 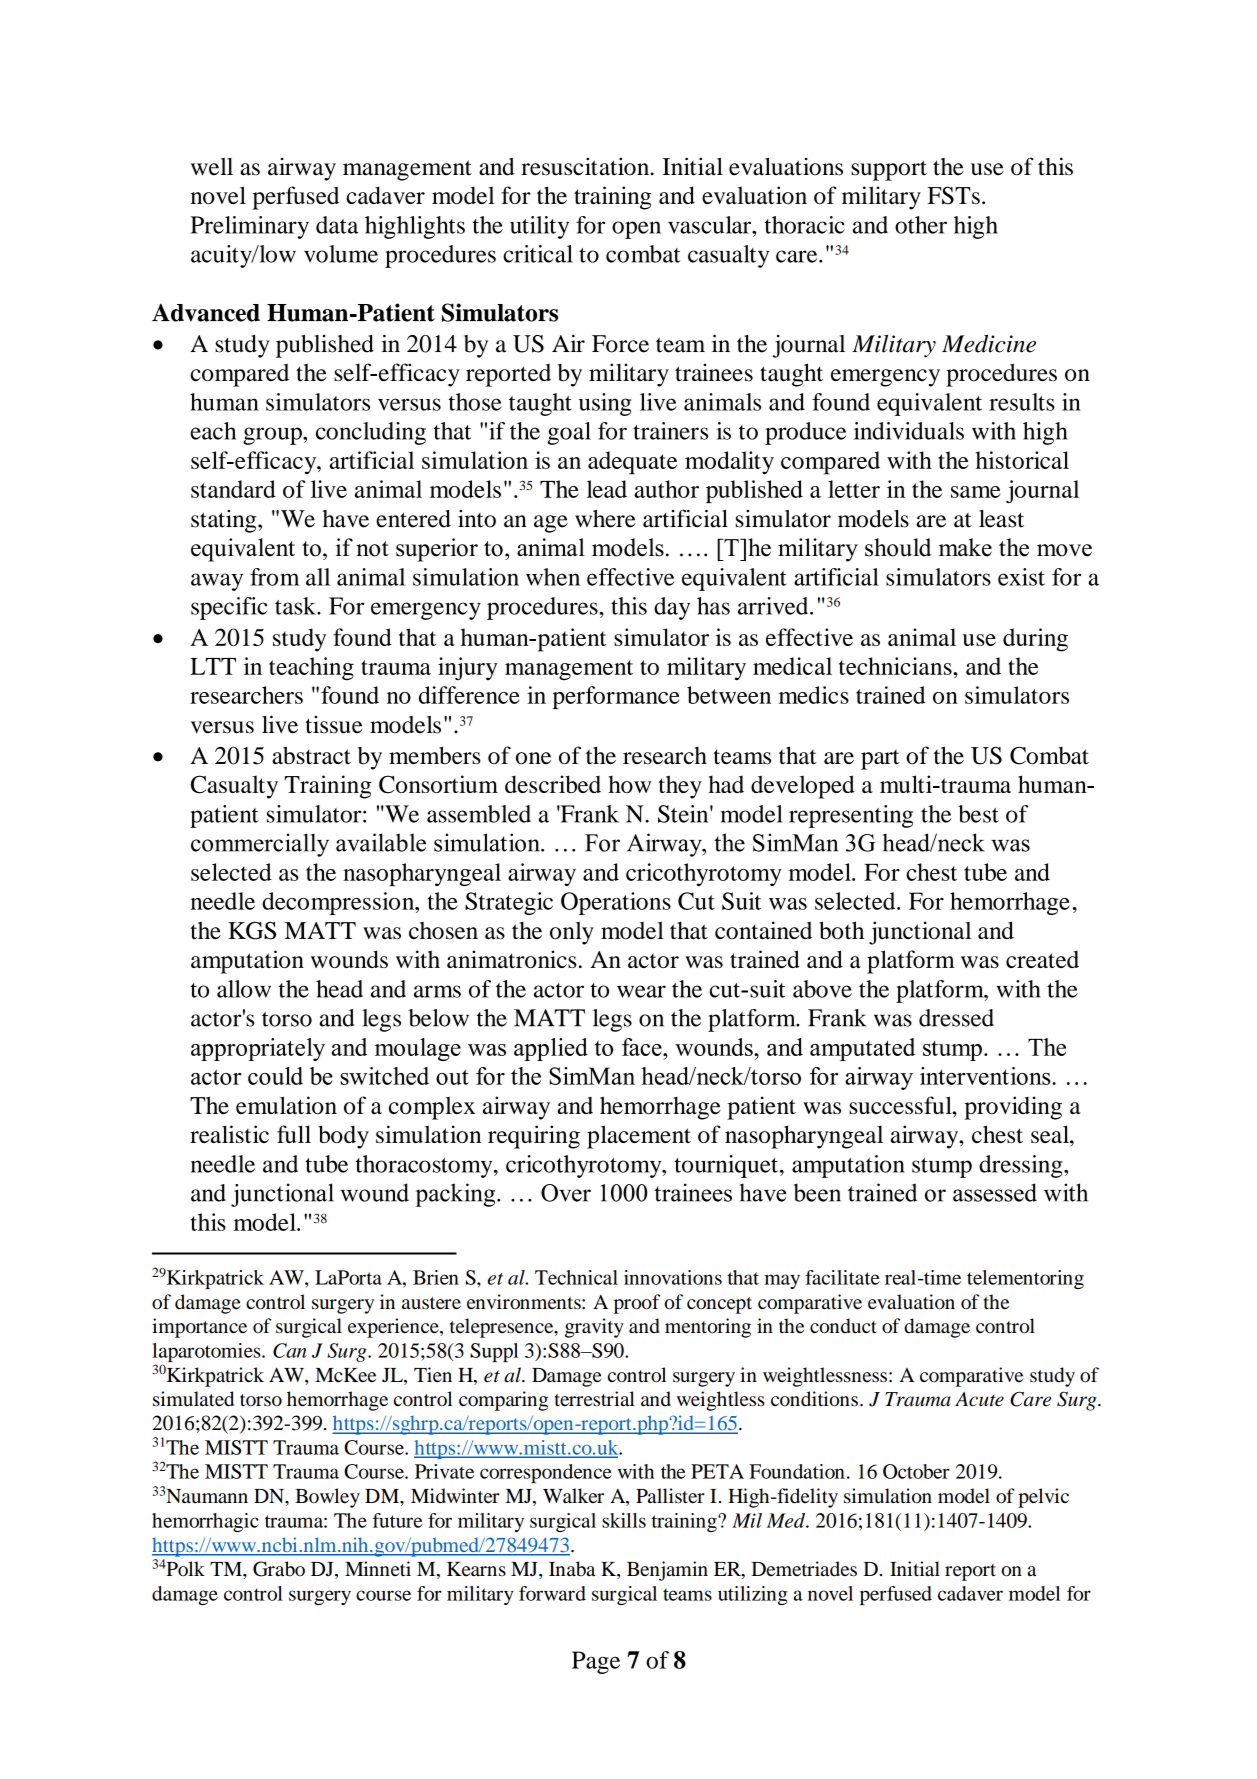 I want to click on Page, so click(x=596, y=1662).
